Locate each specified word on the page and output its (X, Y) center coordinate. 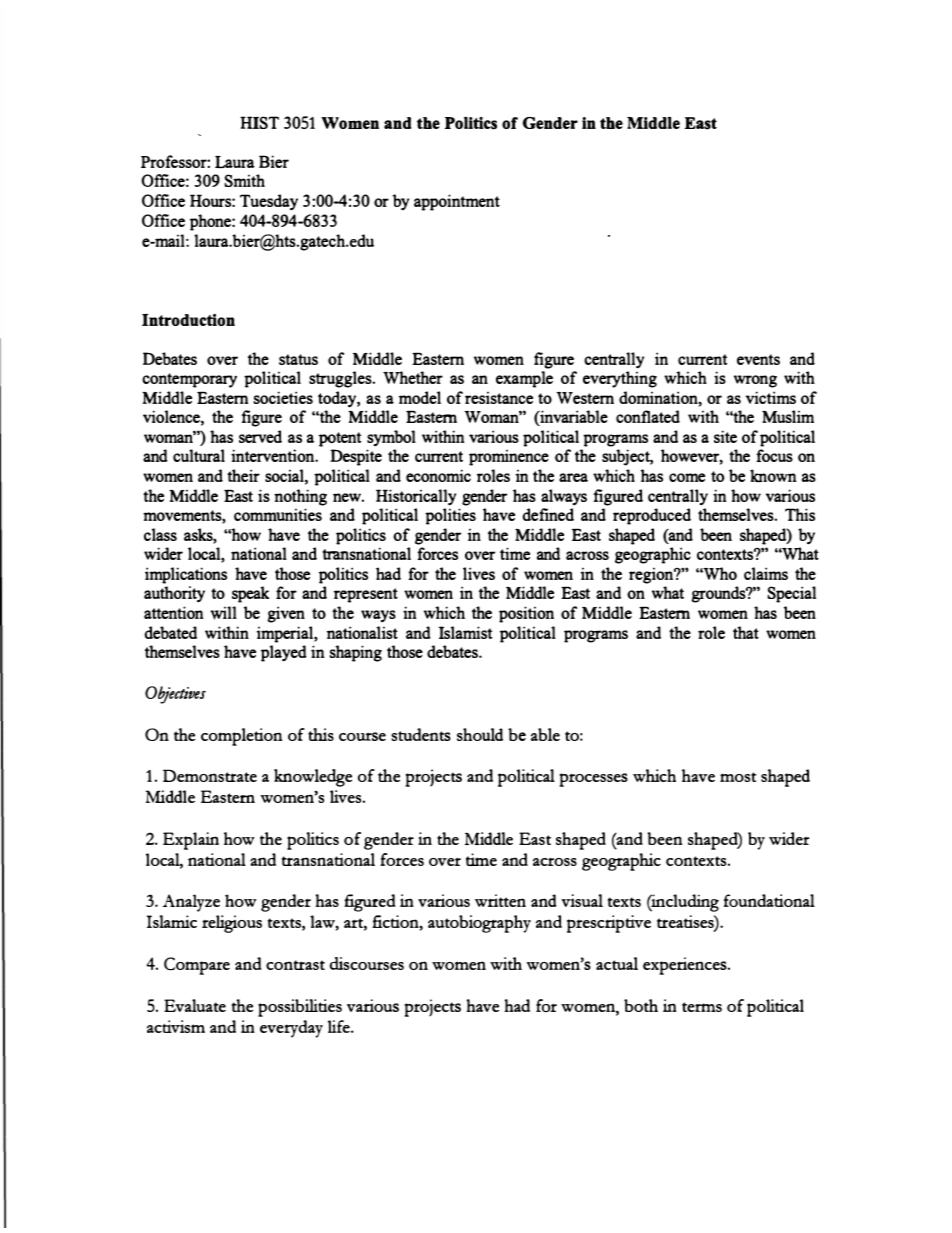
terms (702, 1007)
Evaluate (195, 1005)
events (758, 359)
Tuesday (269, 202)
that (746, 632)
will (223, 613)
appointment (457, 202)
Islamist (465, 632)
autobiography (479, 924)
